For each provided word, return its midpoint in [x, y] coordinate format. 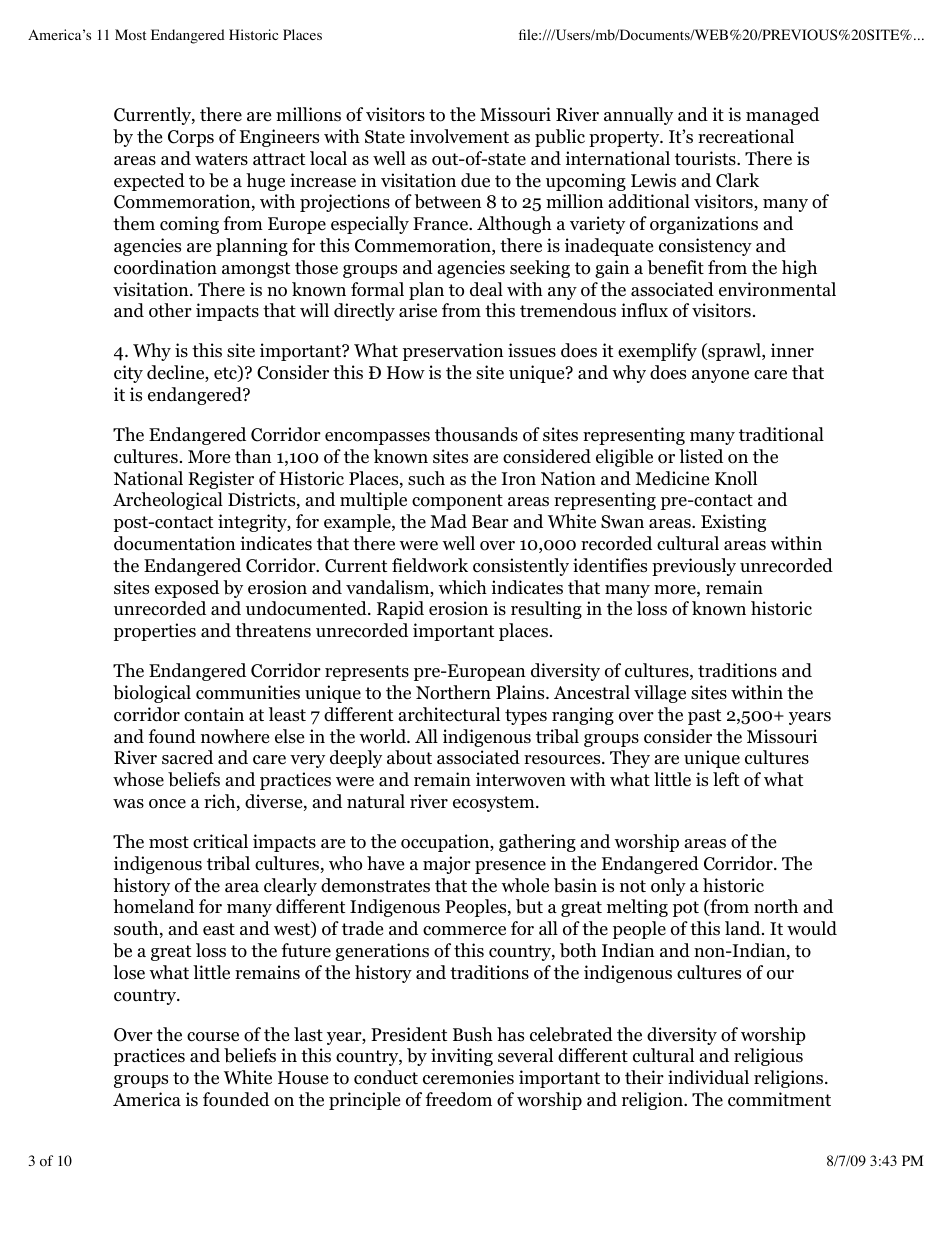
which [462, 587]
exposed [187, 589]
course [213, 1037]
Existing [733, 523]
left [726, 779]
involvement [459, 136]
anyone [720, 376]
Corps [191, 138]
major [447, 865]
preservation [453, 352]
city [128, 374]
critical [220, 841]
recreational [746, 136]
